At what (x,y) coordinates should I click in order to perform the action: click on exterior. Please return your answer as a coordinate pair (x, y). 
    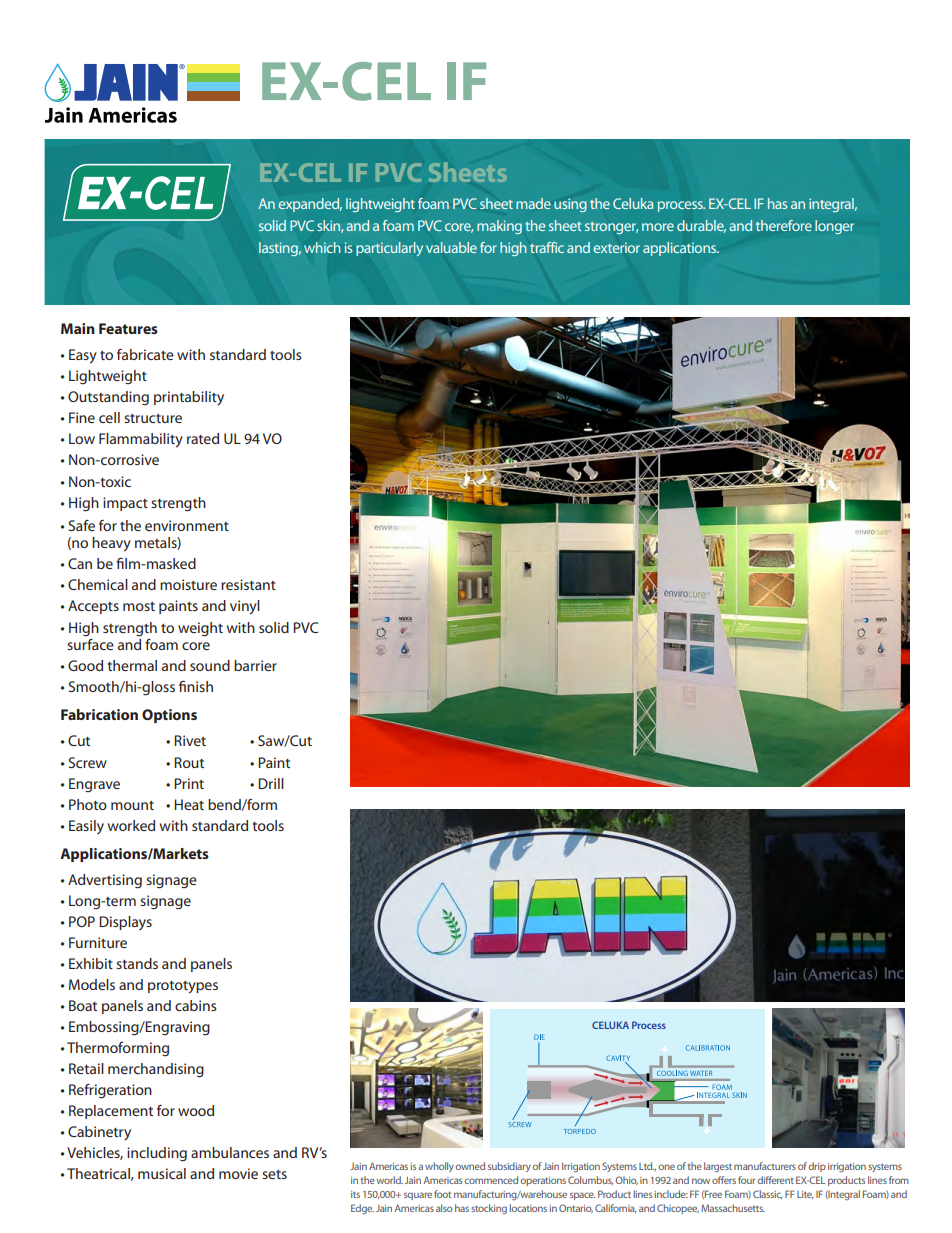
    Looking at the image, I should click on (616, 248).
